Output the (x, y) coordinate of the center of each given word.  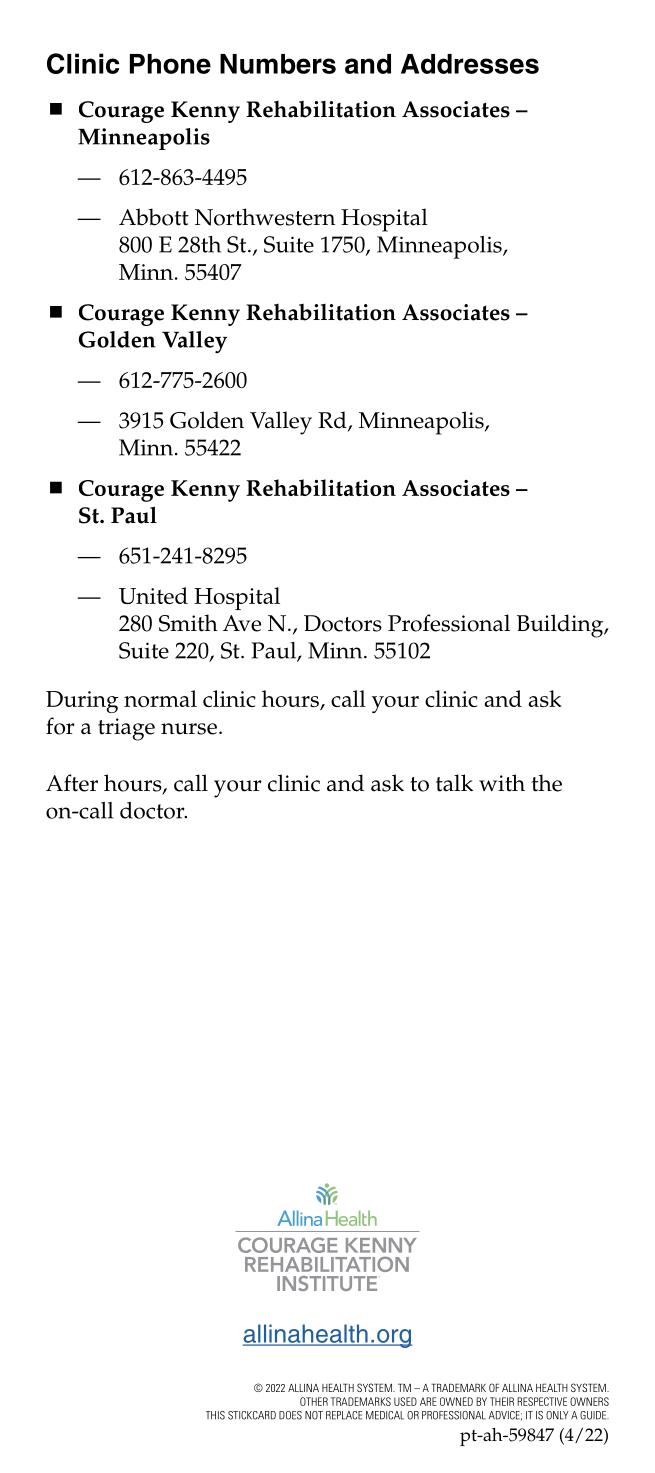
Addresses (470, 64)
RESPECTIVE (542, 1401)
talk (454, 783)
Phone (170, 64)
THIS (215, 1415)
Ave (242, 623)
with (502, 783)
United (153, 595)
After (72, 783)
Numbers (278, 64)
